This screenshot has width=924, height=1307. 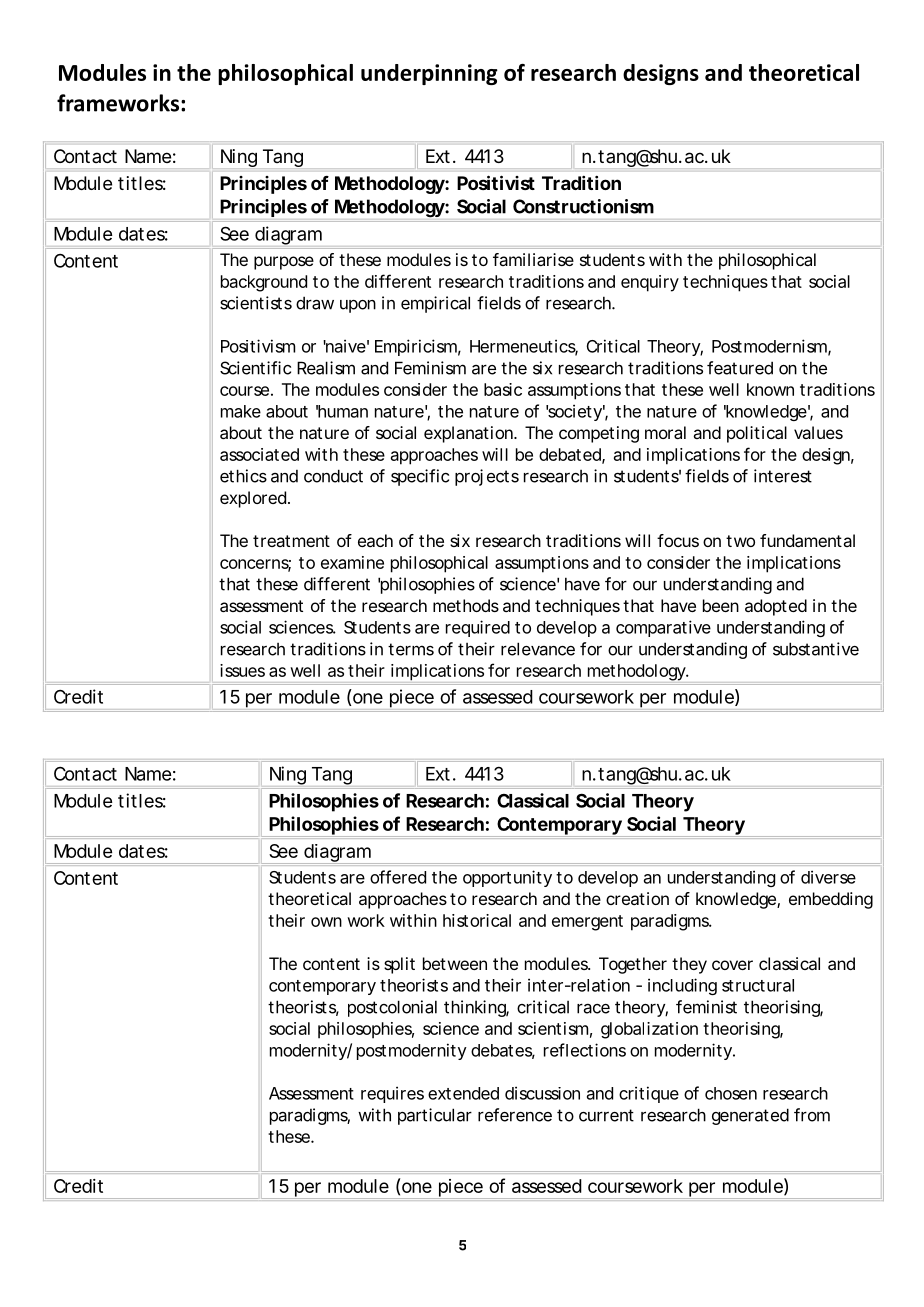 I want to click on projects, so click(x=487, y=477).
